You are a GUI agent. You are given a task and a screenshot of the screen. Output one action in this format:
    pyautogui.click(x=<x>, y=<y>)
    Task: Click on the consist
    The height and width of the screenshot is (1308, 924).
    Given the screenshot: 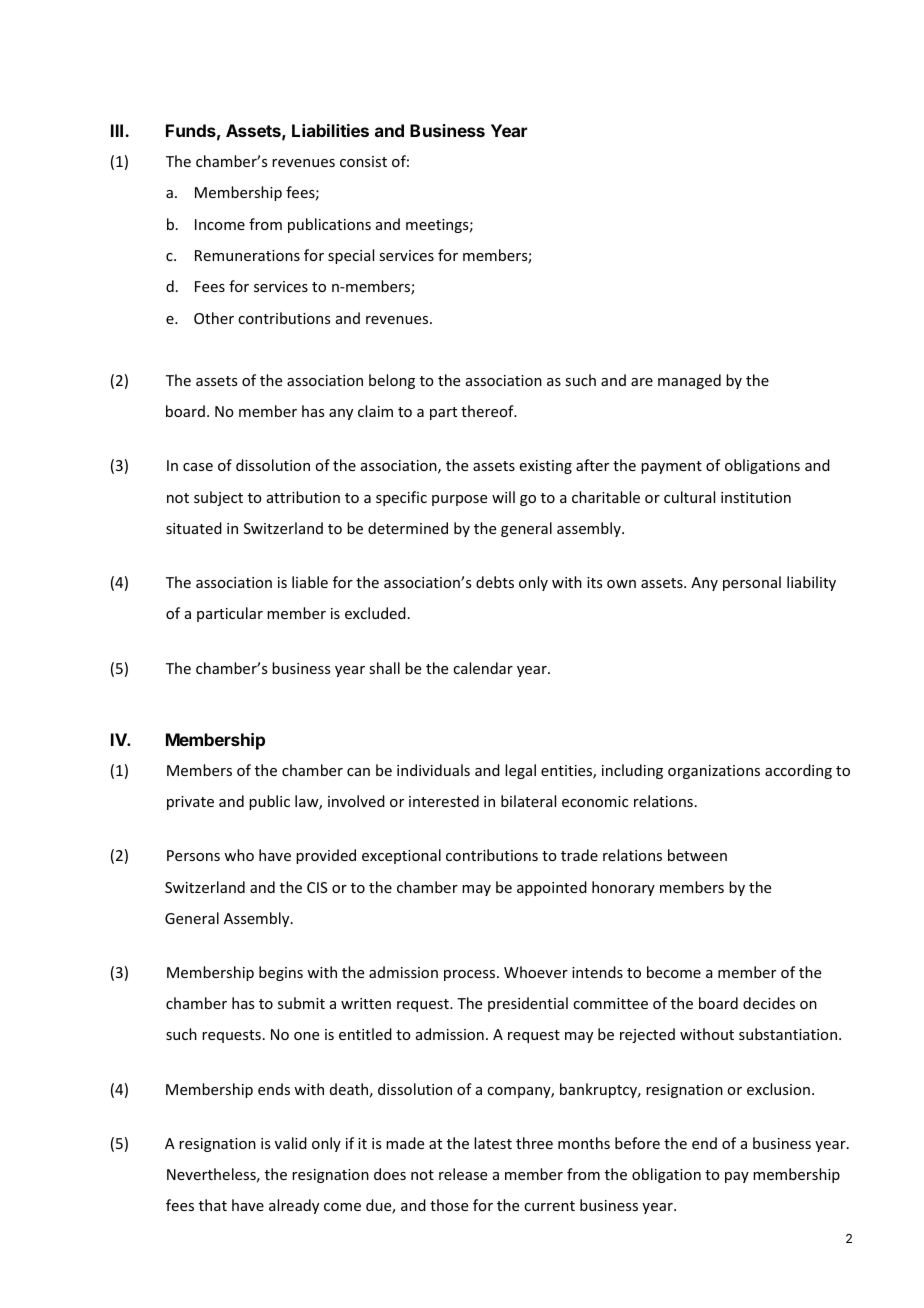 What is the action you would take?
    pyautogui.click(x=363, y=161)
